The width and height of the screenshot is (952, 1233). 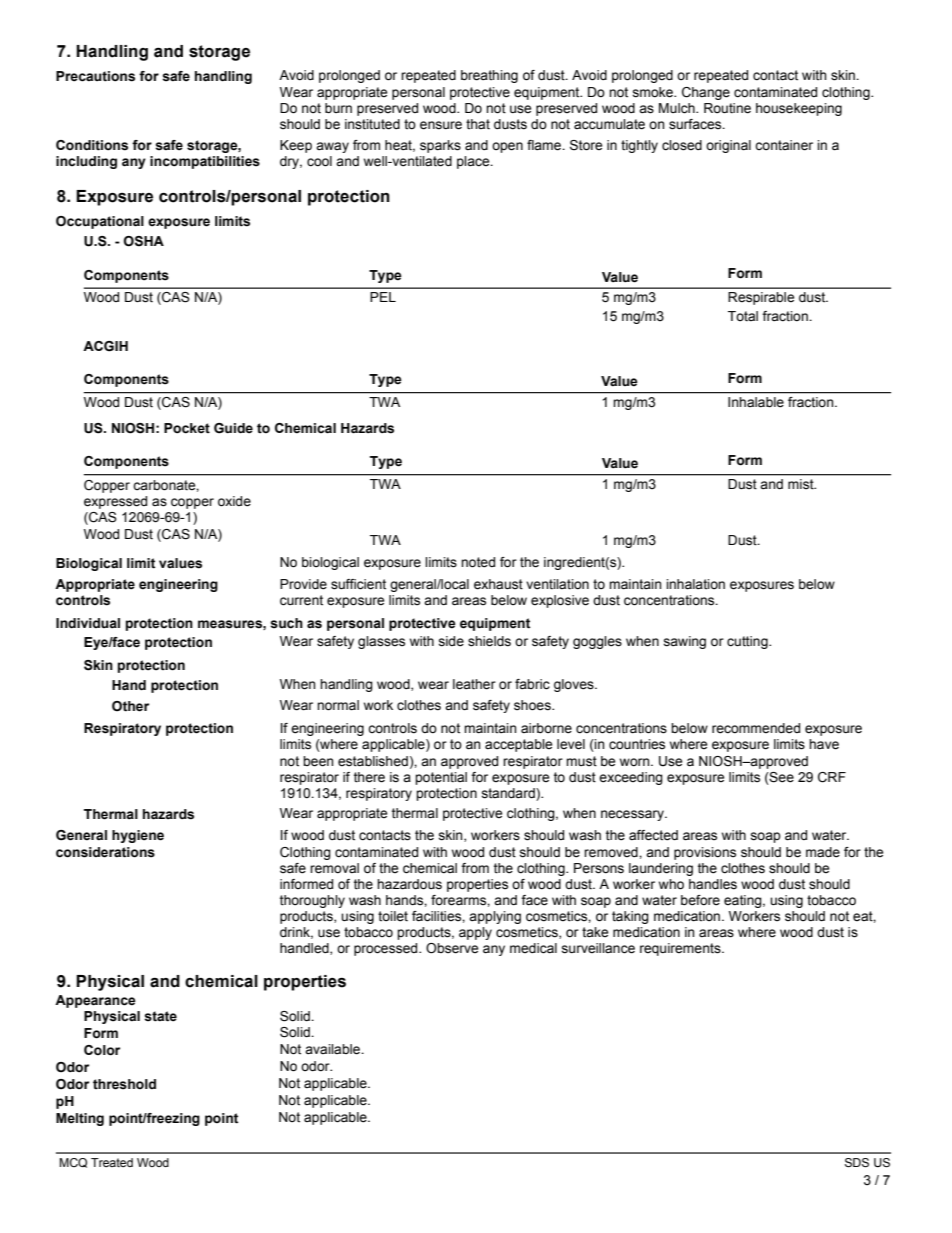 What do you see at coordinates (333, 1049) in the screenshot?
I see `available` at bounding box center [333, 1049].
